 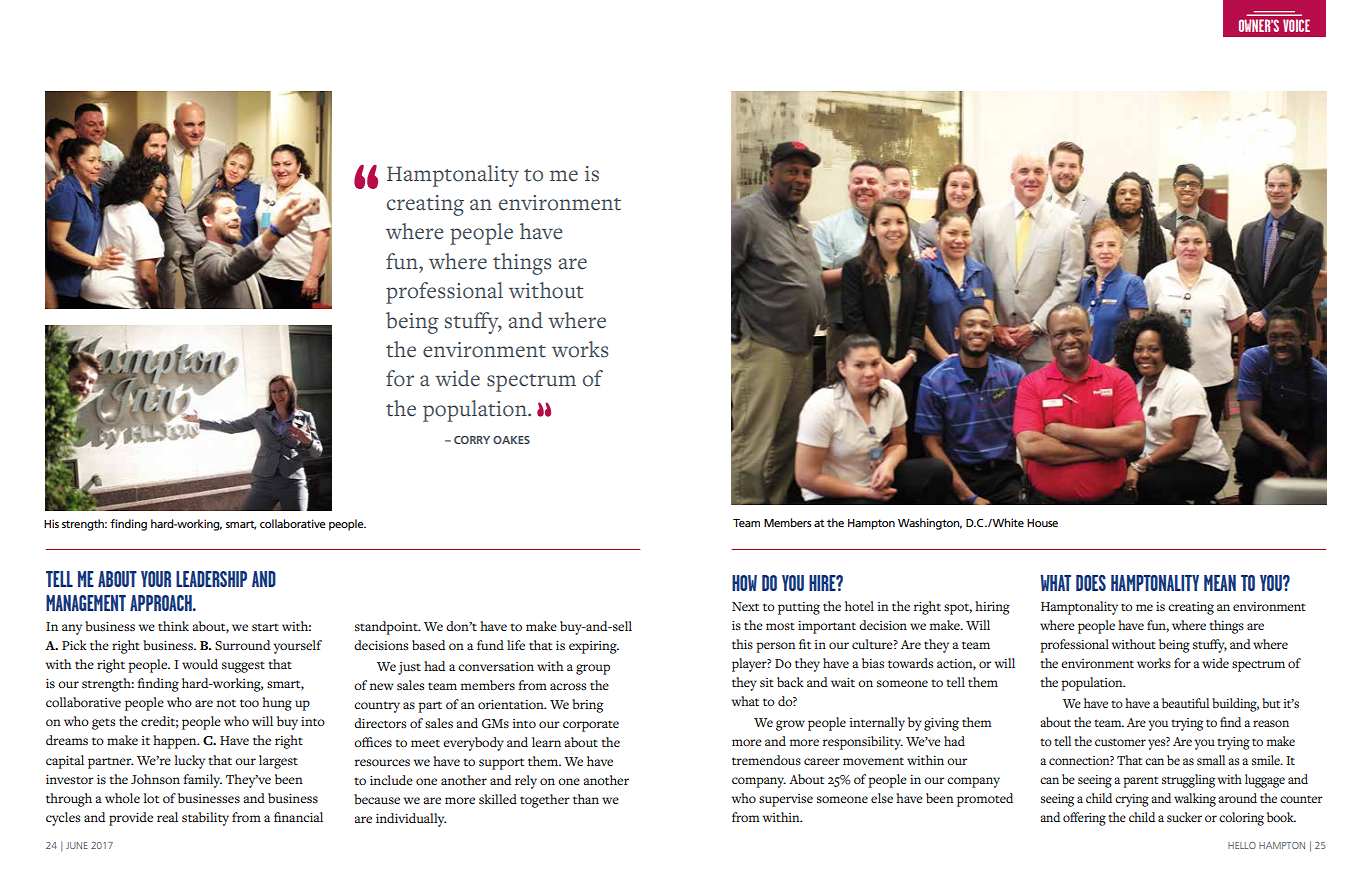 What do you see at coordinates (211, 579) in the screenshot?
I see `LEADERSHIP` at bounding box center [211, 579].
